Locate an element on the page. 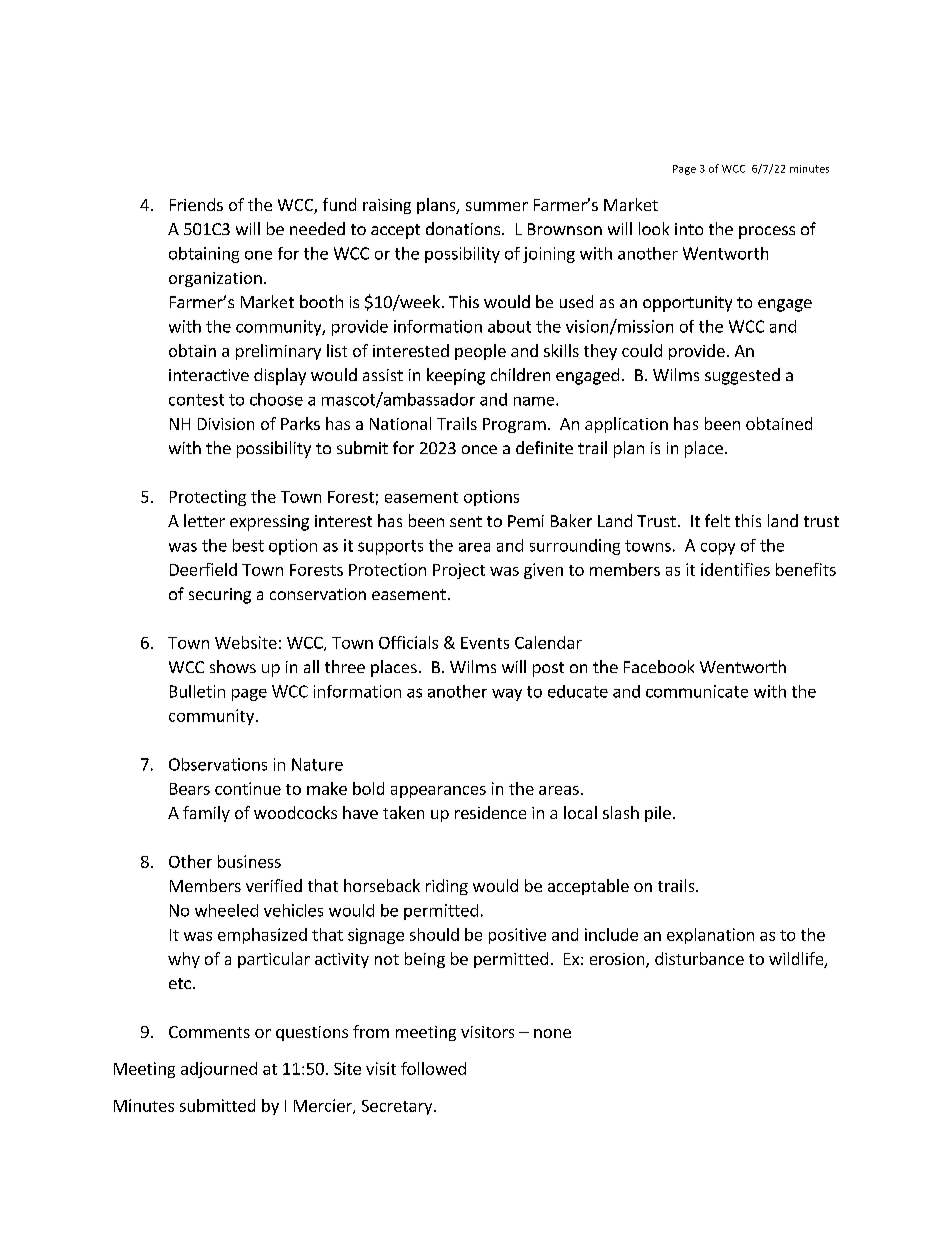 This image has height=1233, width=952. expressing is located at coordinates (269, 523).
